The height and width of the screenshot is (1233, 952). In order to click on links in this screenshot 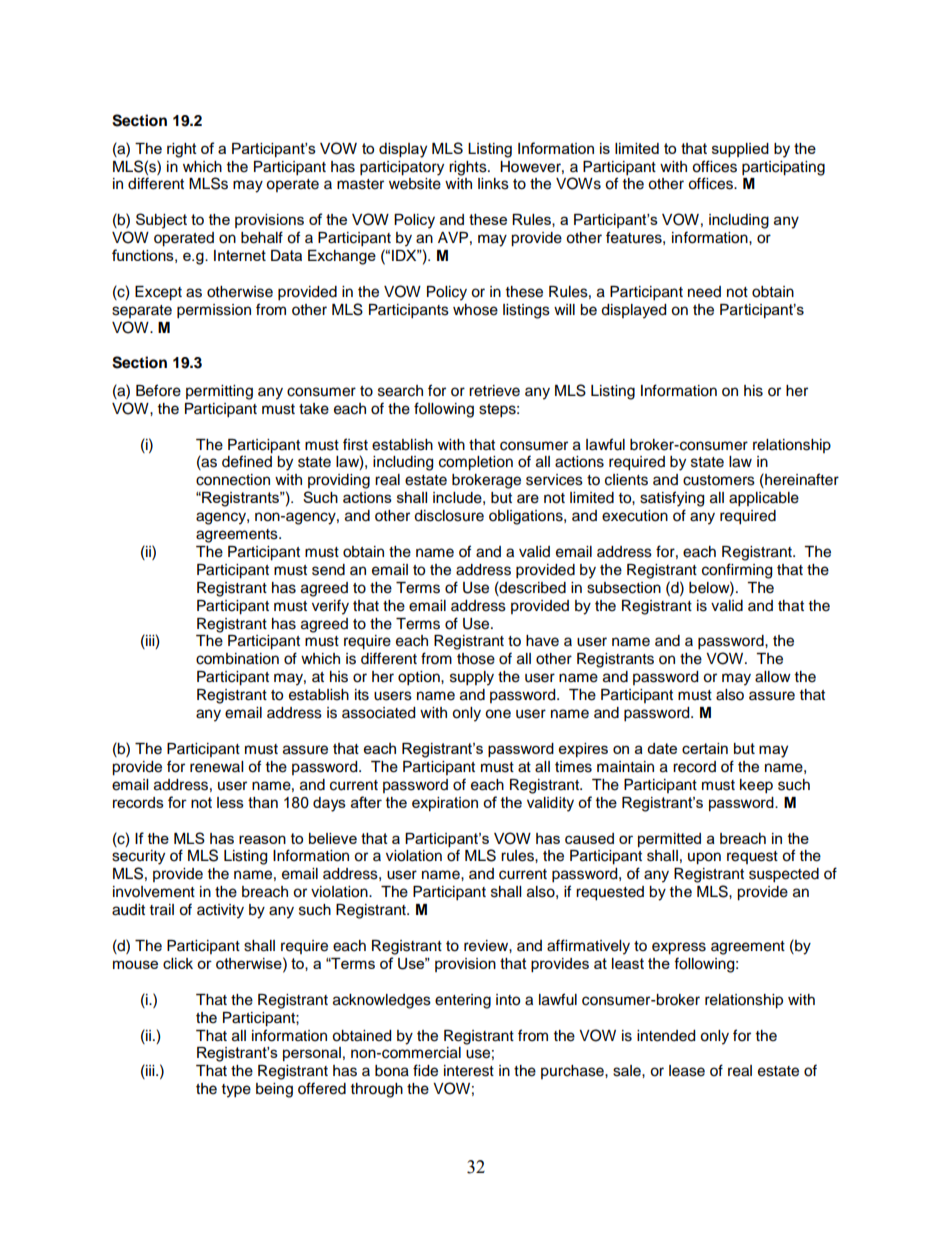, I will do `click(493, 184)`.
